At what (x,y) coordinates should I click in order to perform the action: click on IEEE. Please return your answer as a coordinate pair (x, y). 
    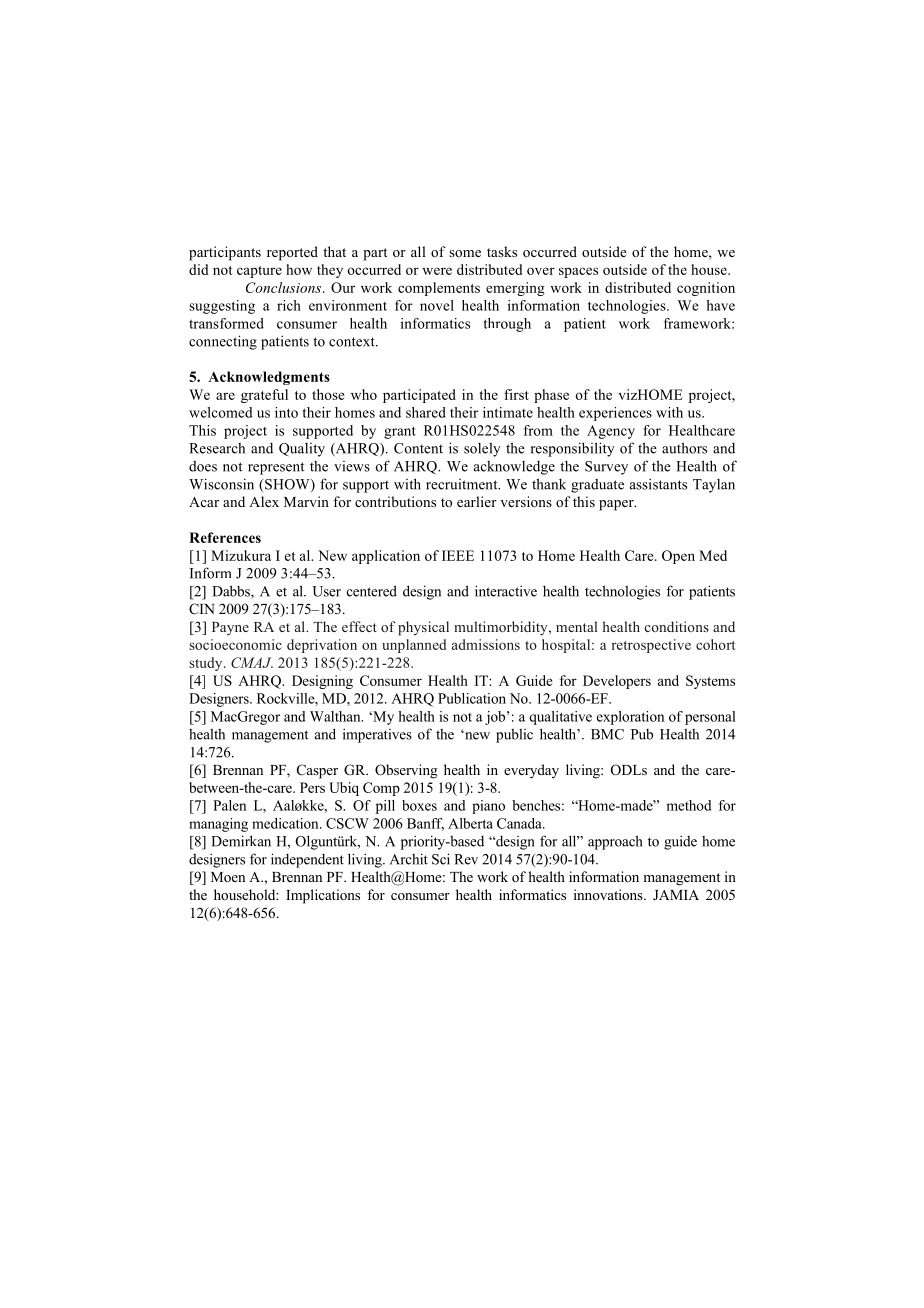
    Looking at the image, I should click on (458, 555).
